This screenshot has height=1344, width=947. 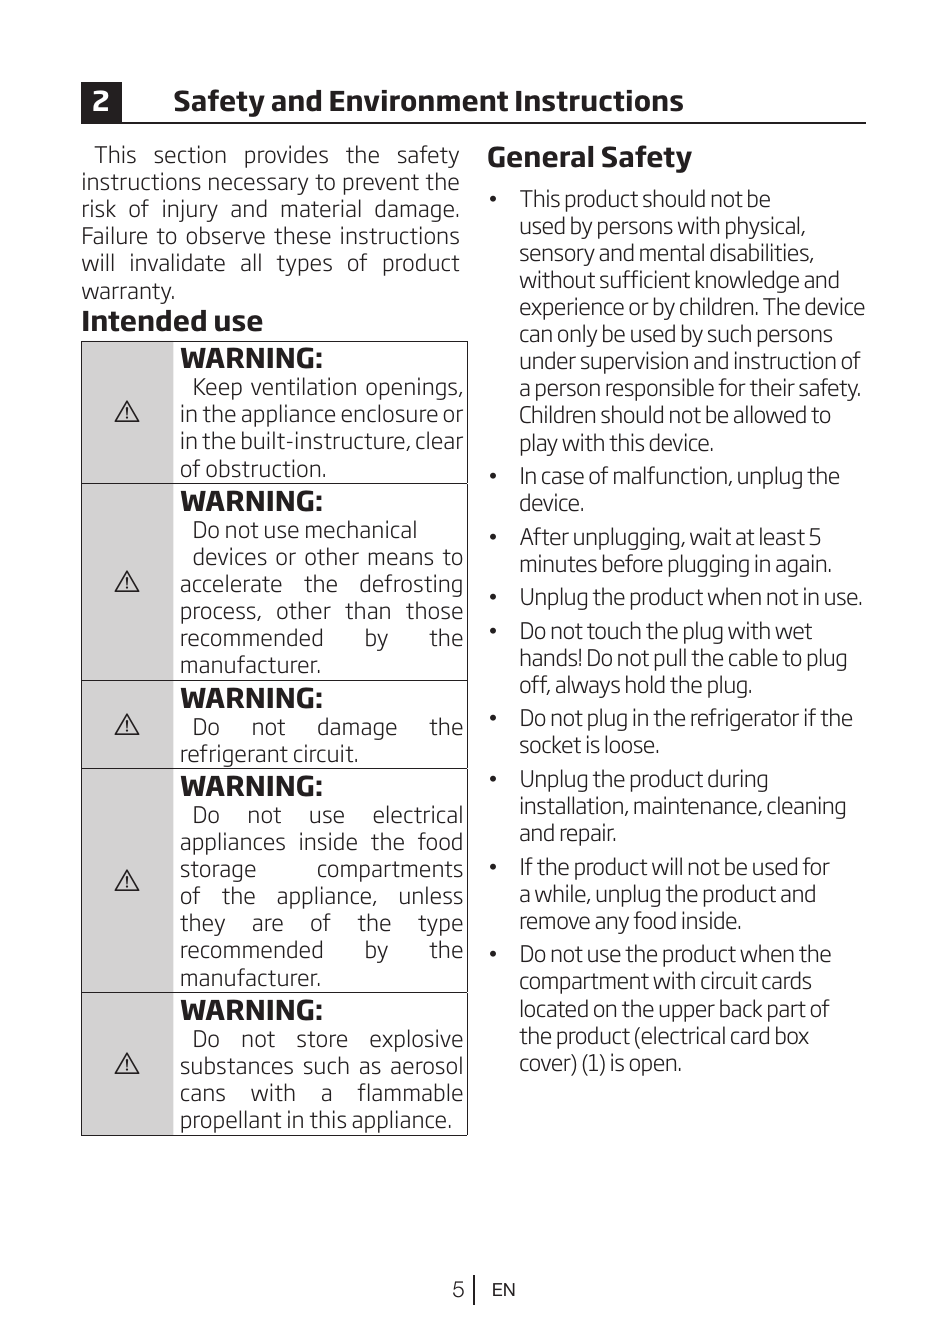 I want to click on Environment, so click(x=419, y=101).
